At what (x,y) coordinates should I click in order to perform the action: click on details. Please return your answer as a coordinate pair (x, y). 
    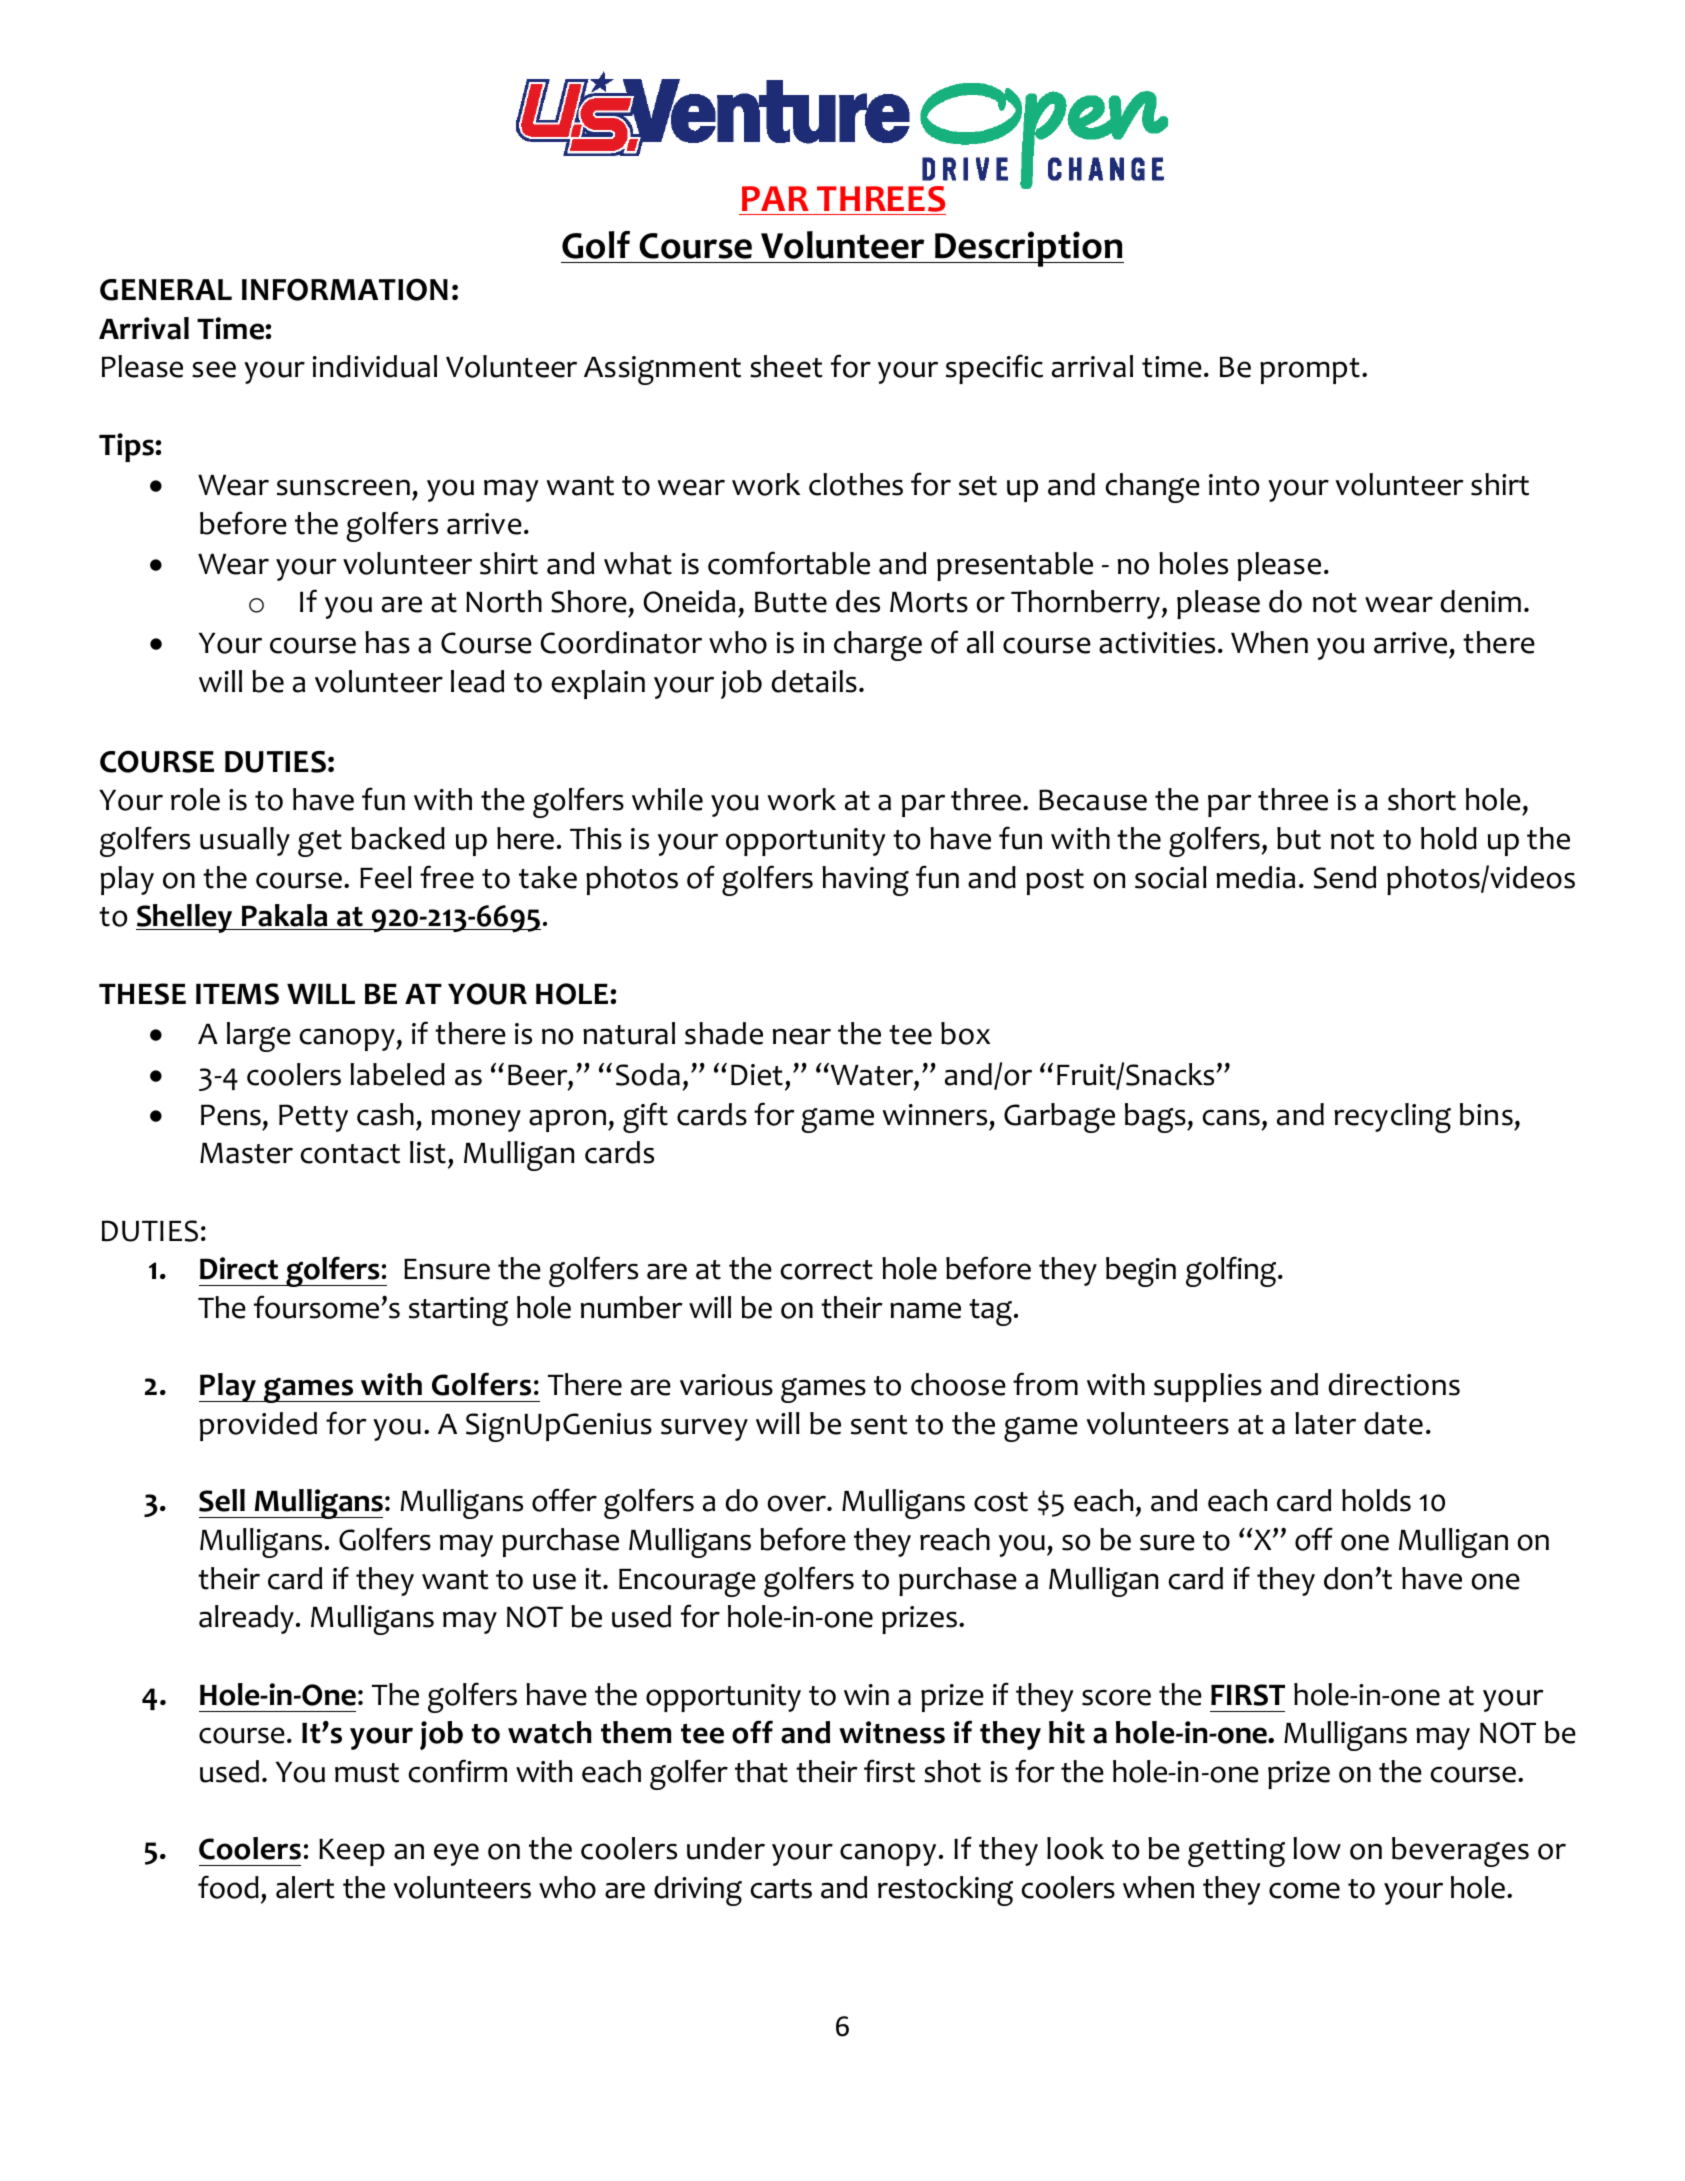
    Looking at the image, I should click on (814, 681).
